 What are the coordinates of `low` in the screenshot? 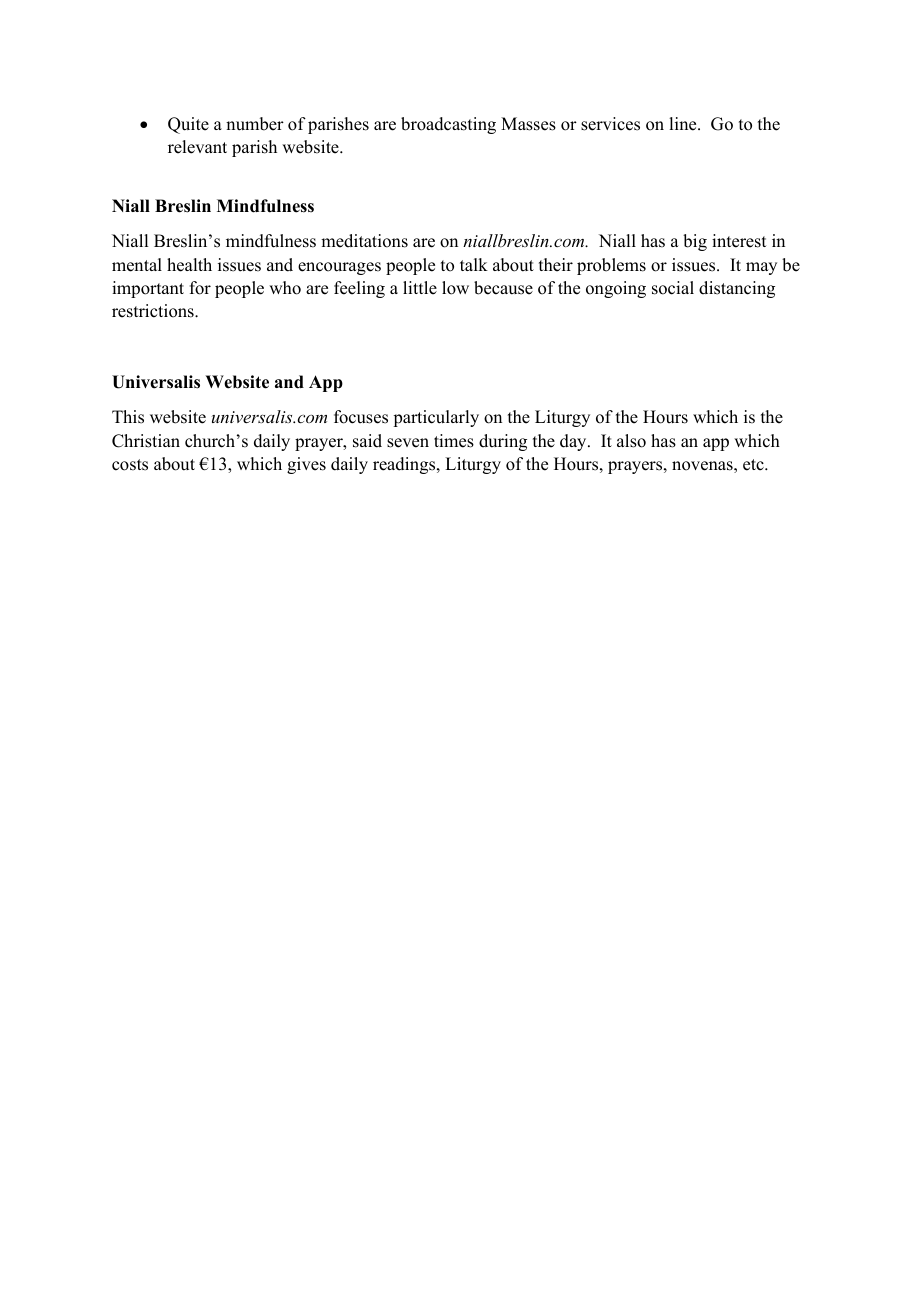 It's located at (455, 288).
